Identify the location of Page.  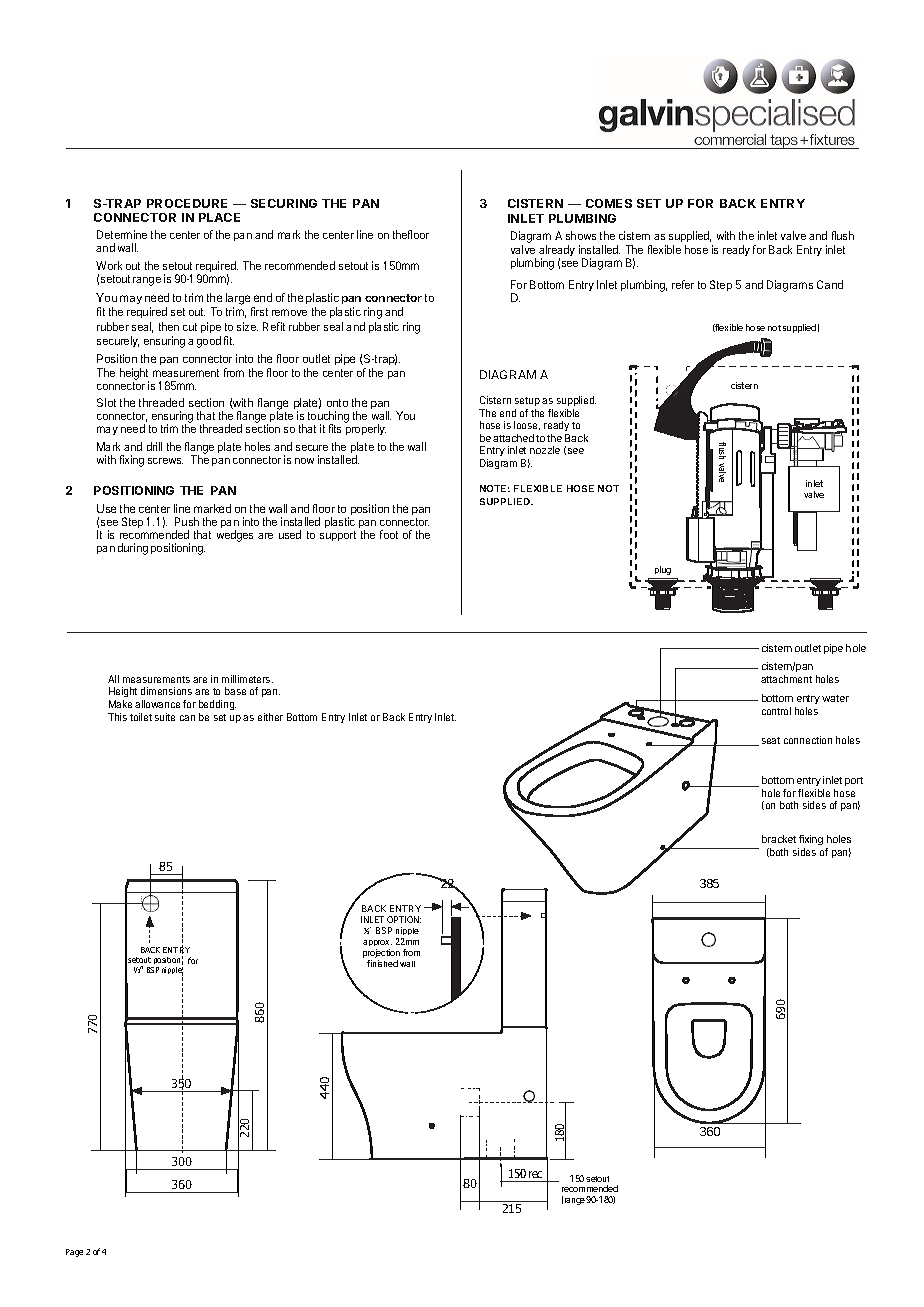
(74, 1253).
